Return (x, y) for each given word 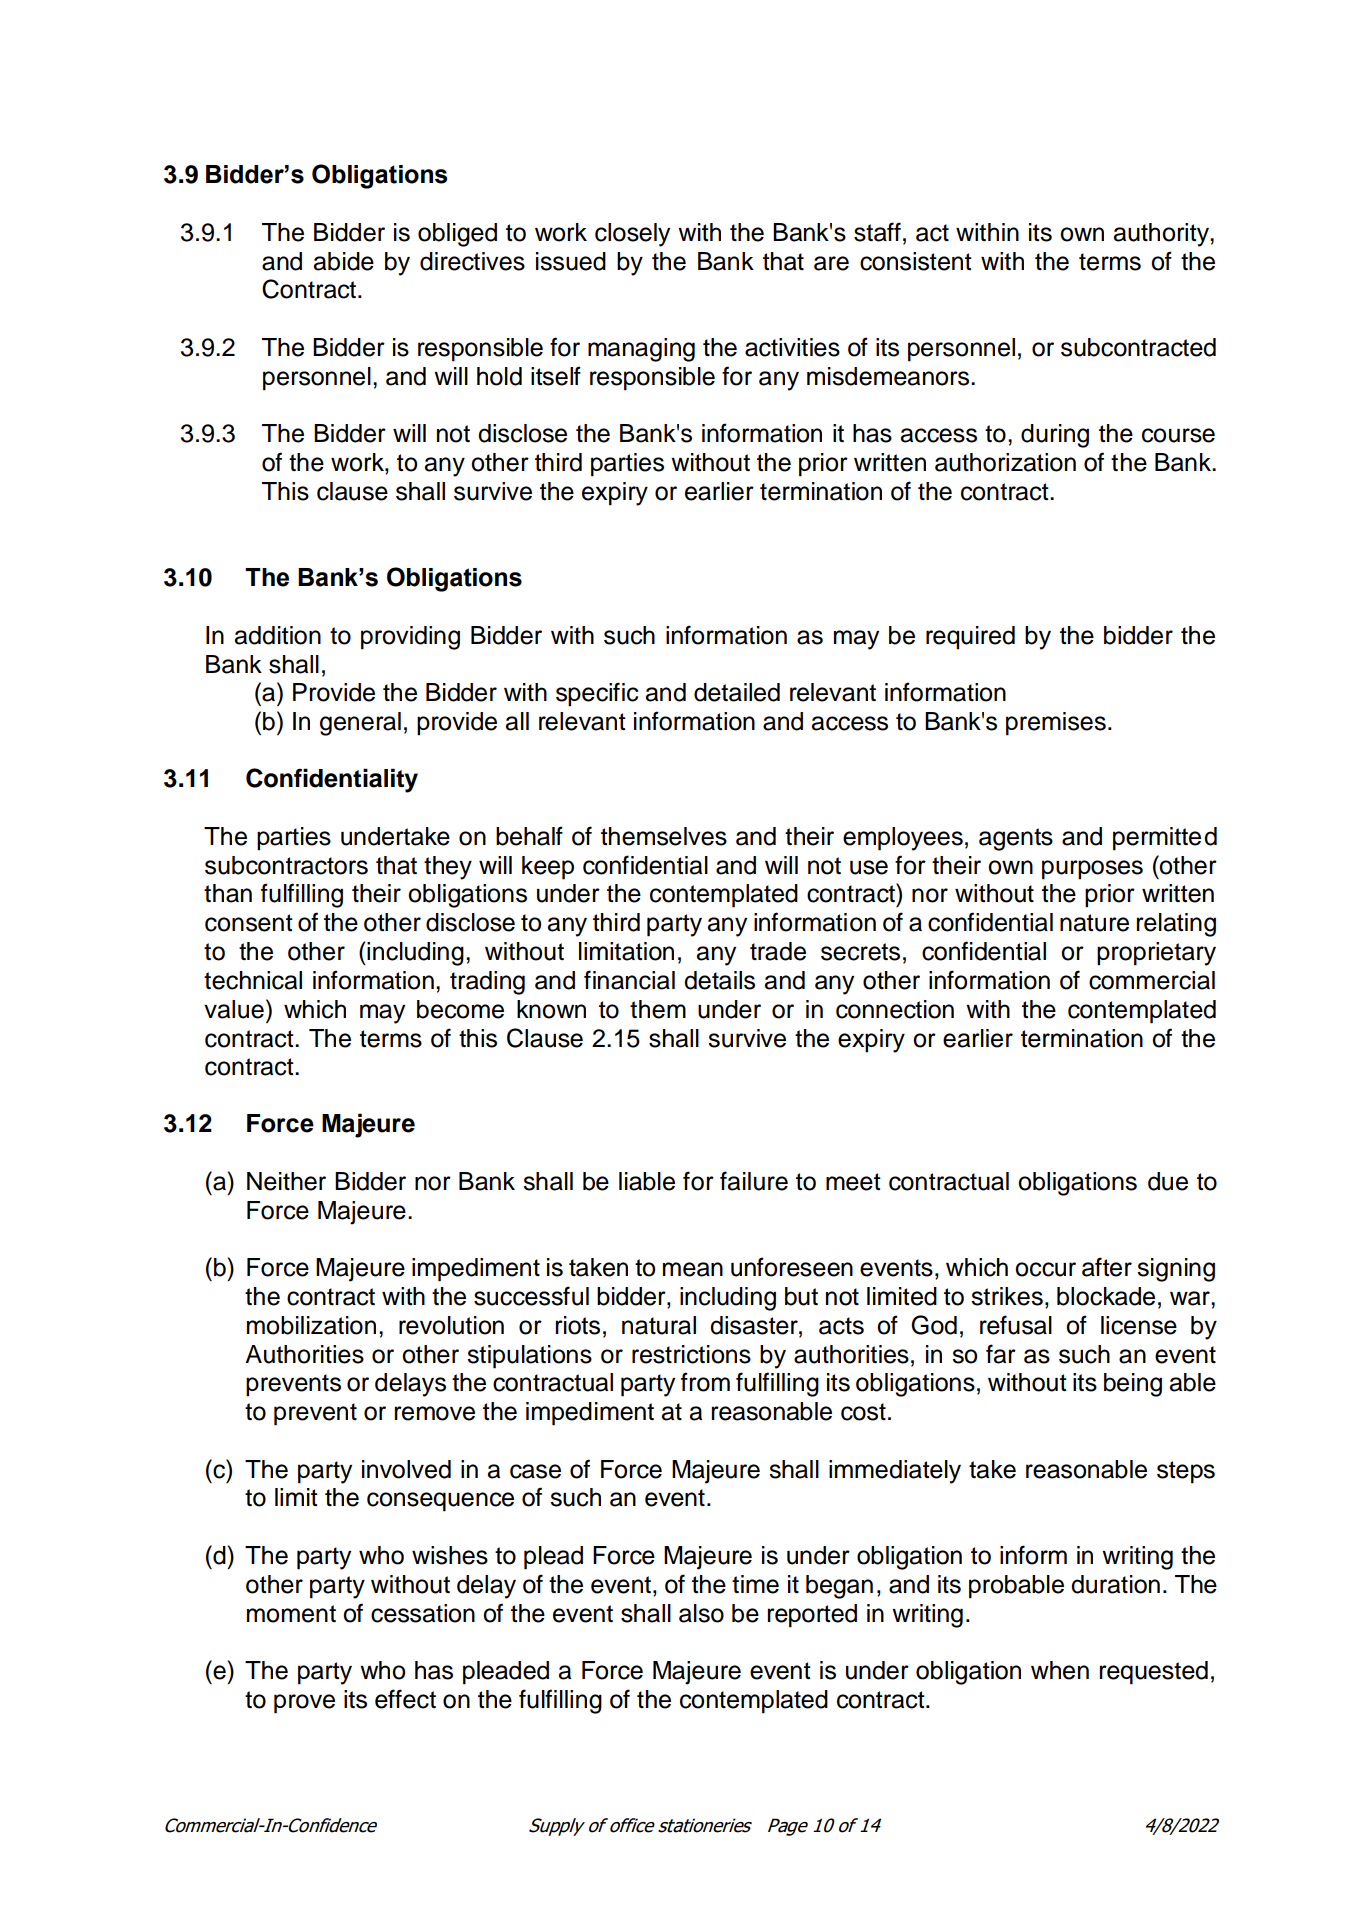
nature (1094, 923)
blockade (1106, 1296)
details (719, 980)
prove (304, 1704)
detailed (737, 692)
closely (632, 235)
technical (253, 980)
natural (659, 1325)
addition (278, 635)
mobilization (311, 1325)
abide (344, 261)
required (970, 638)
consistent (916, 261)
